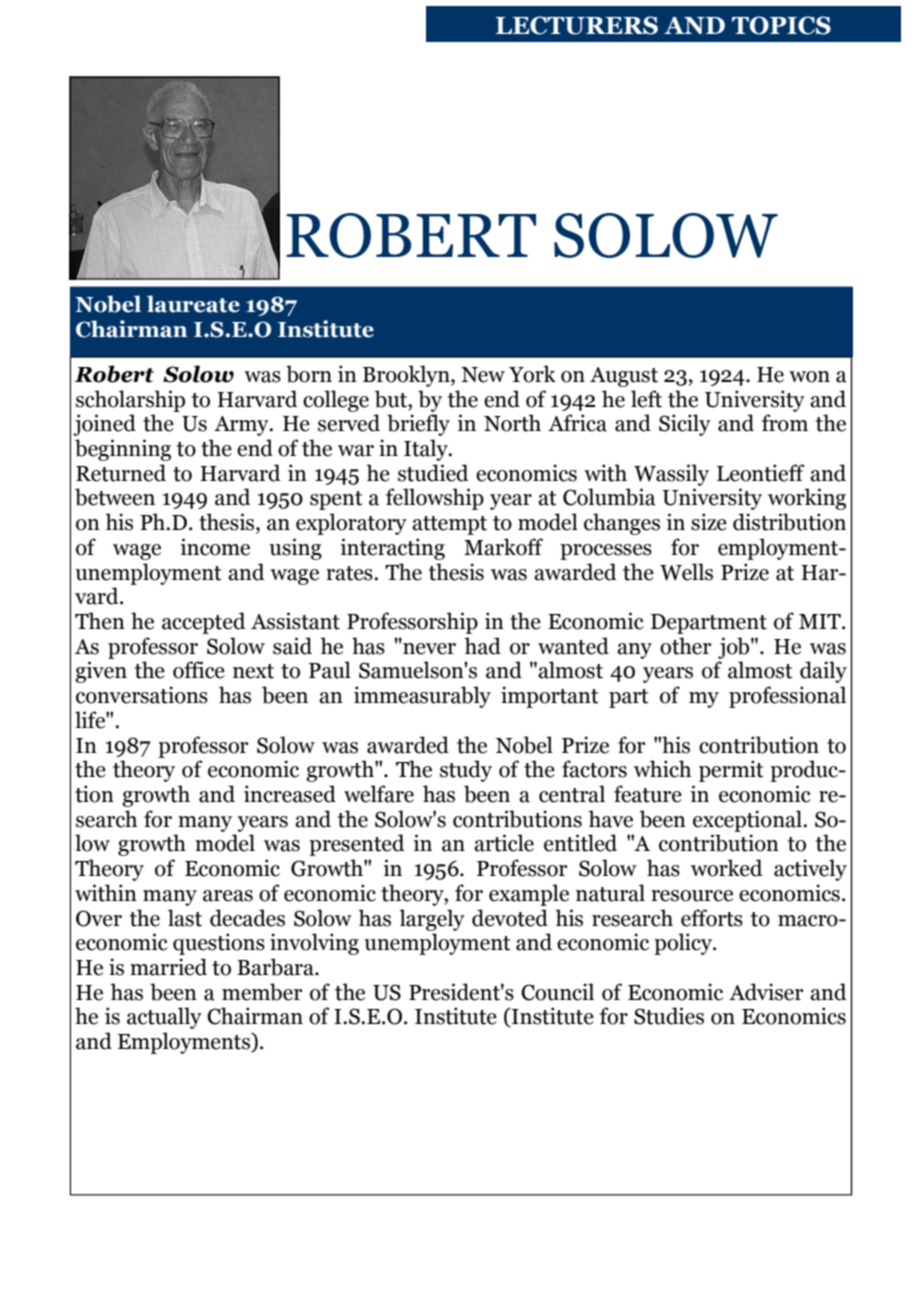  Describe the element at coordinates (168, 967) in the document. I see `married` at that location.
